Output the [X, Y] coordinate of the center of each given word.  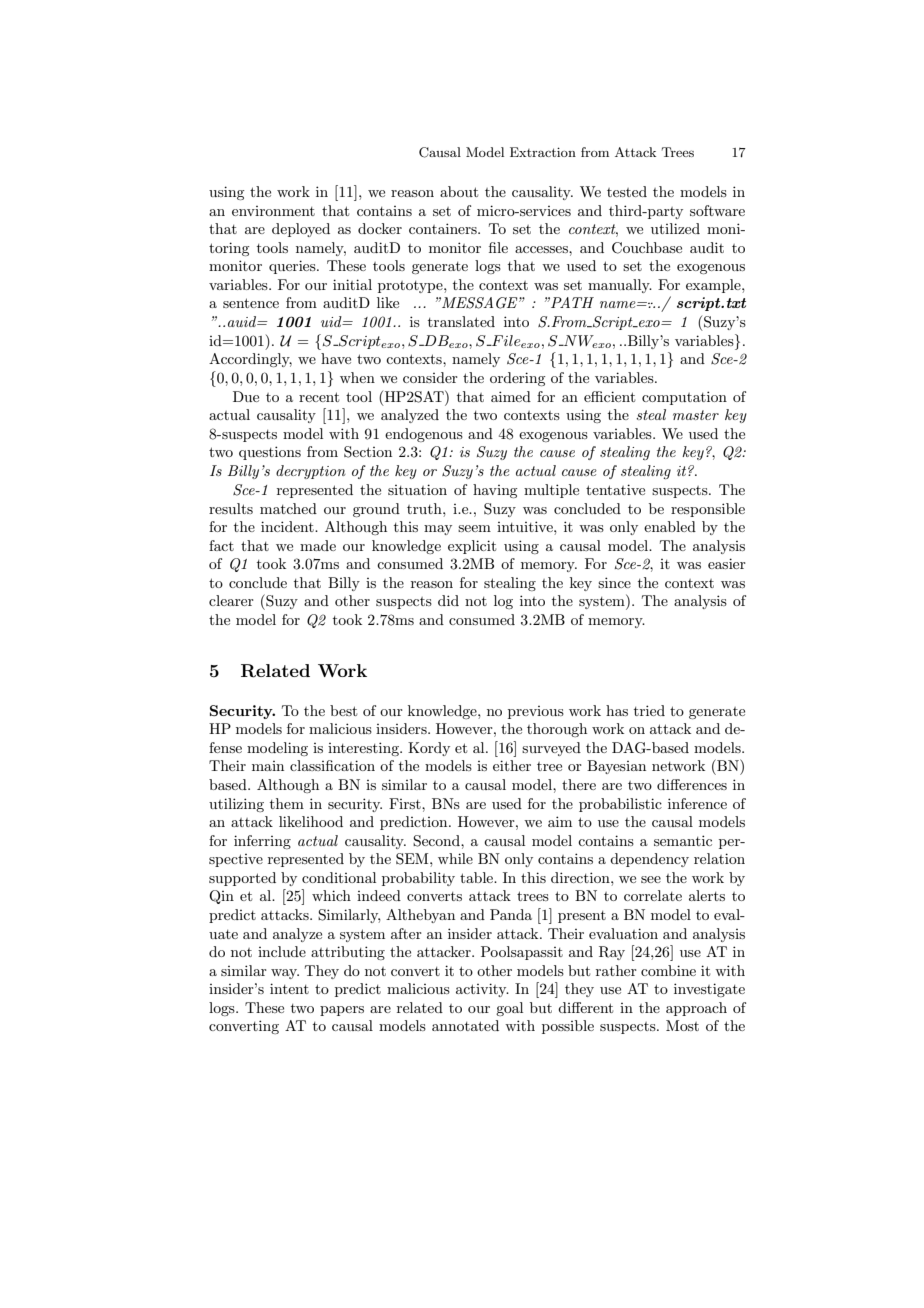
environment [273, 211]
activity [482, 990]
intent [289, 988]
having [495, 491]
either [512, 765]
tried [649, 710]
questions [270, 453]
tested [627, 191]
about [459, 191]
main [268, 766]
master [696, 415]
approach [696, 1009]
